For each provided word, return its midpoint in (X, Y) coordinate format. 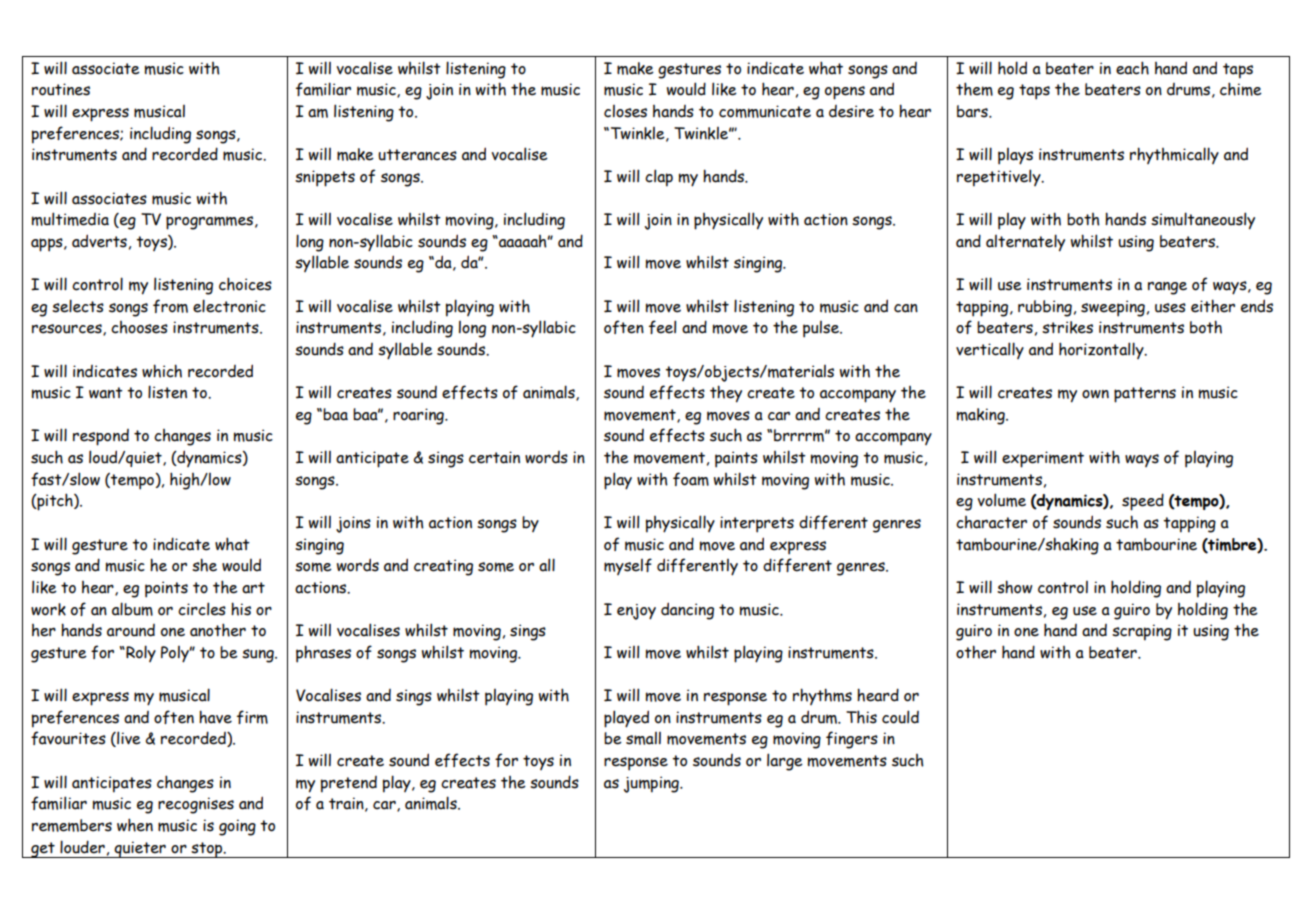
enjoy (636, 612)
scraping (1142, 632)
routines (61, 89)
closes (625, 111)
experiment (1043, 459)
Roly (140, 653)
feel (662, 327)
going (237, 827)
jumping (652, 784)
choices (245, 284)
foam (691, 479)
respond (101, 437)
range (1167, 288)
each (1132, 68)
